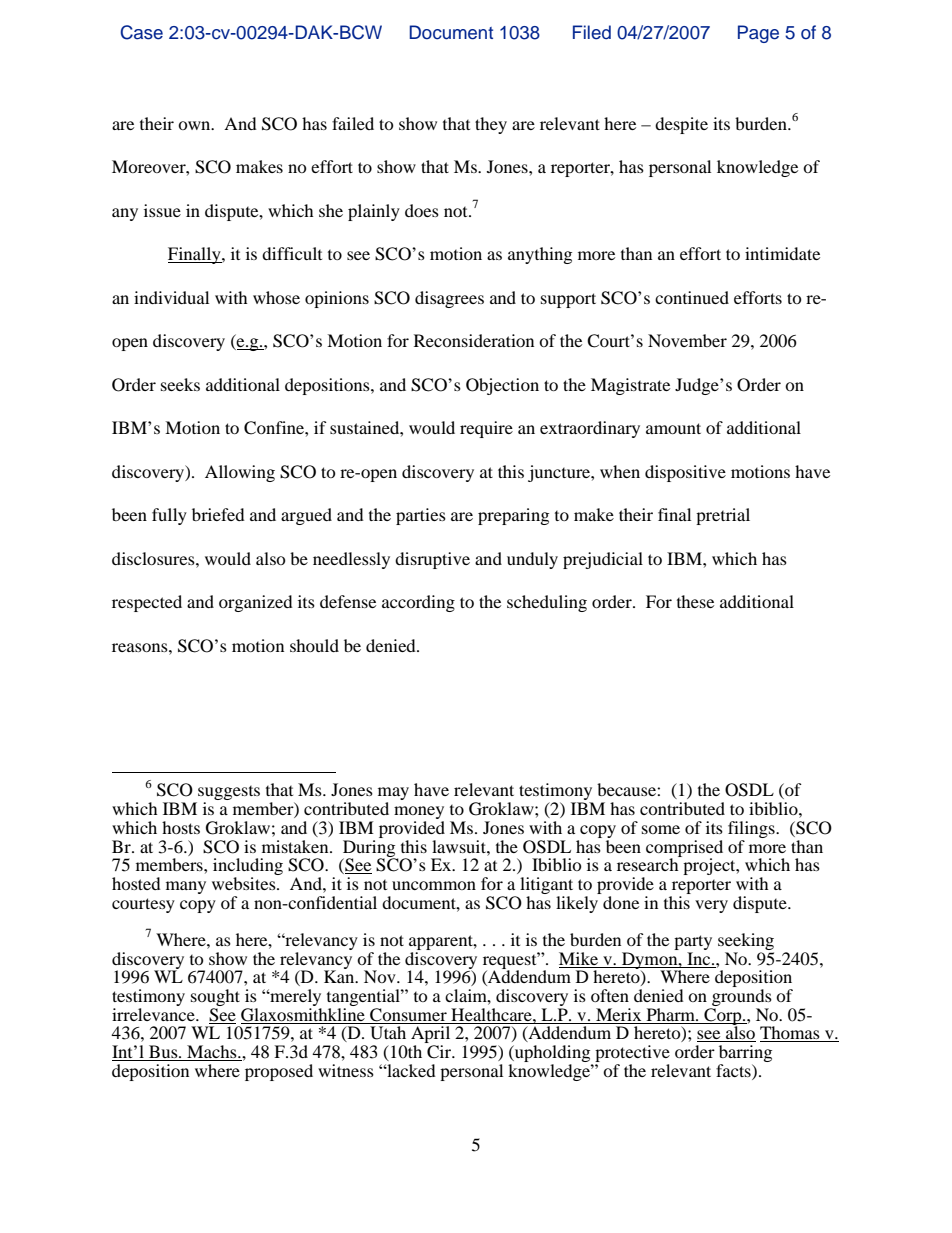 The width and height of the document is (952, 1233). I want to click on money, so click(419, 814).
